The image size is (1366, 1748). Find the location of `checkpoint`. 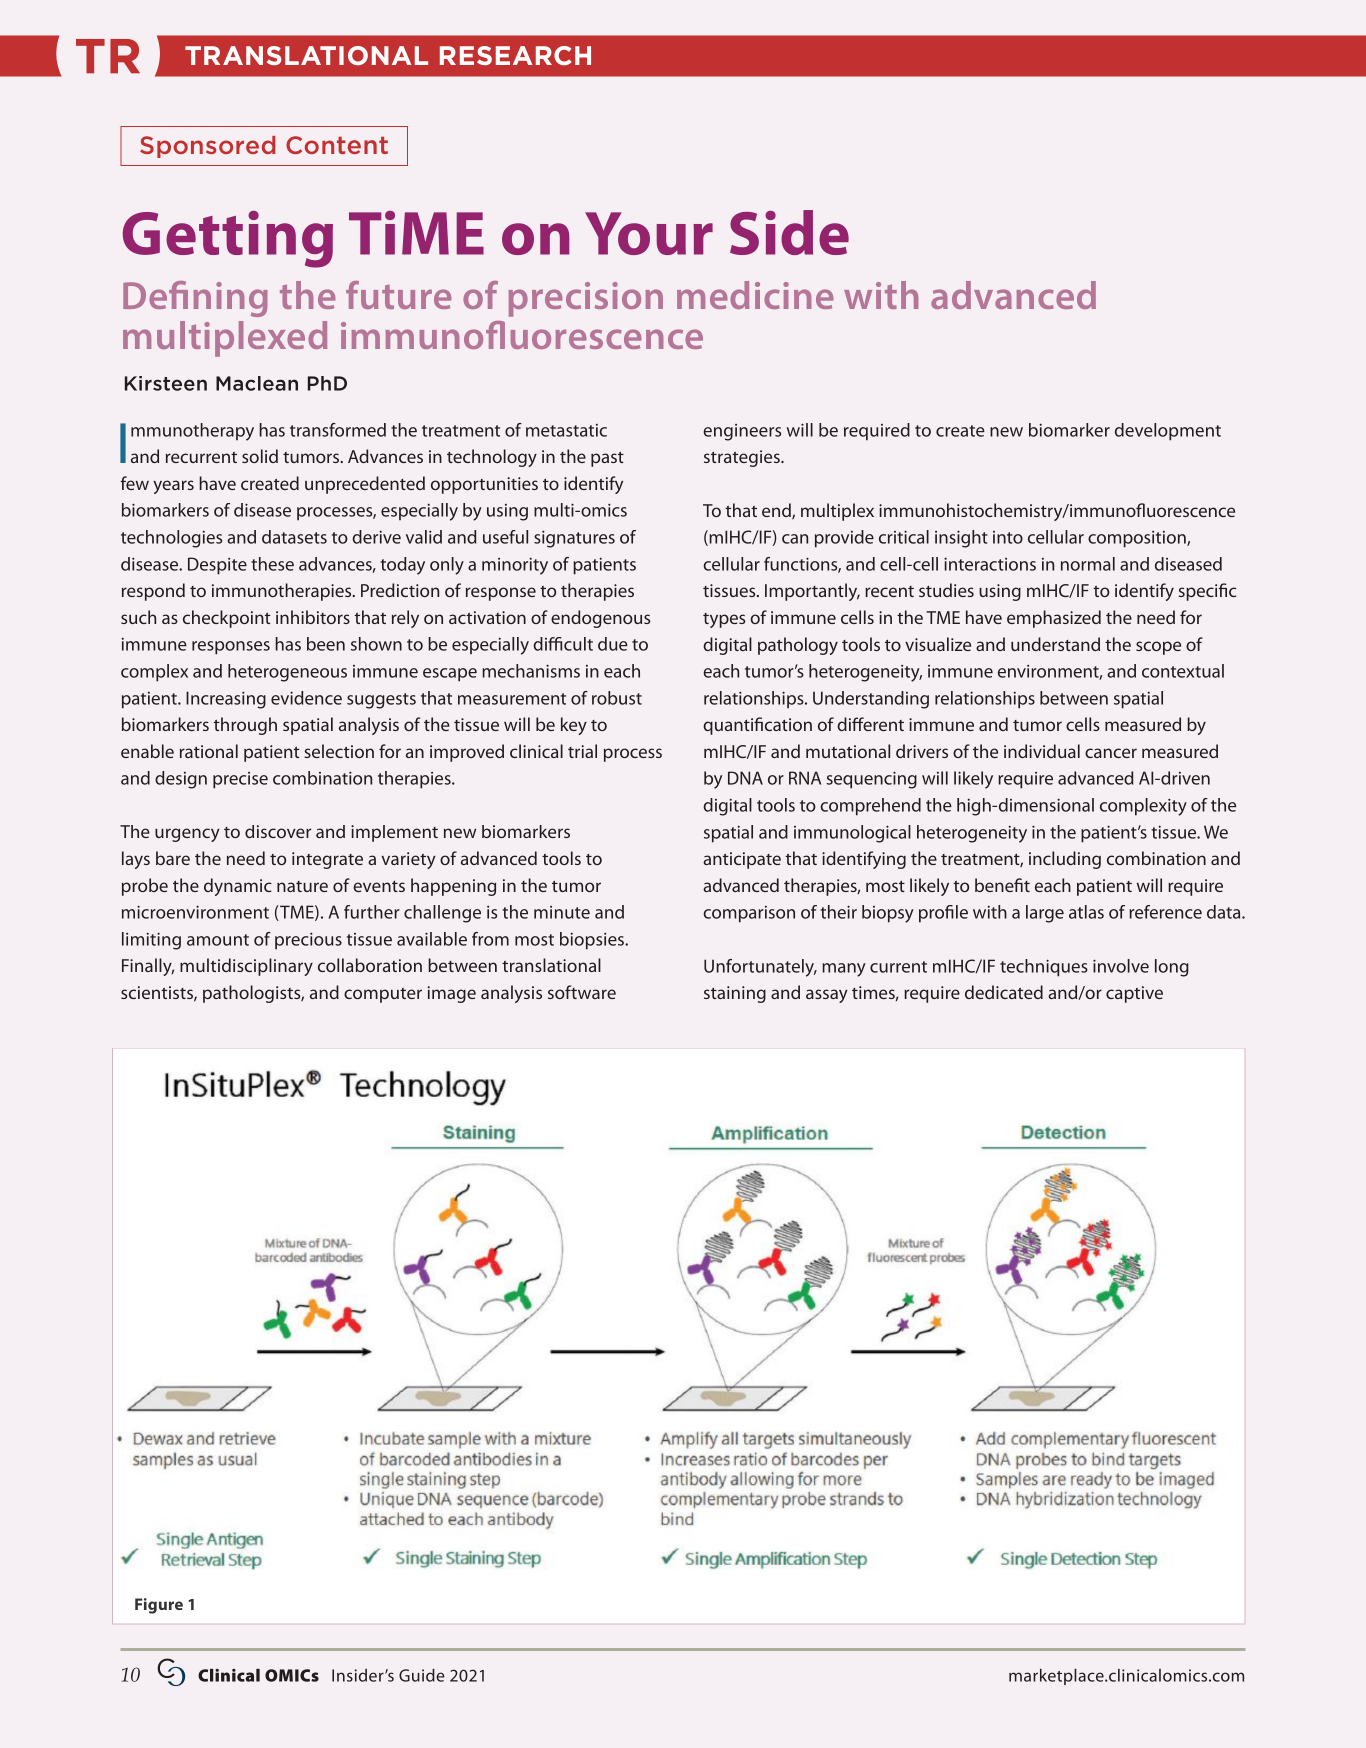

checkpoint is located at coordinates (227, 619).
